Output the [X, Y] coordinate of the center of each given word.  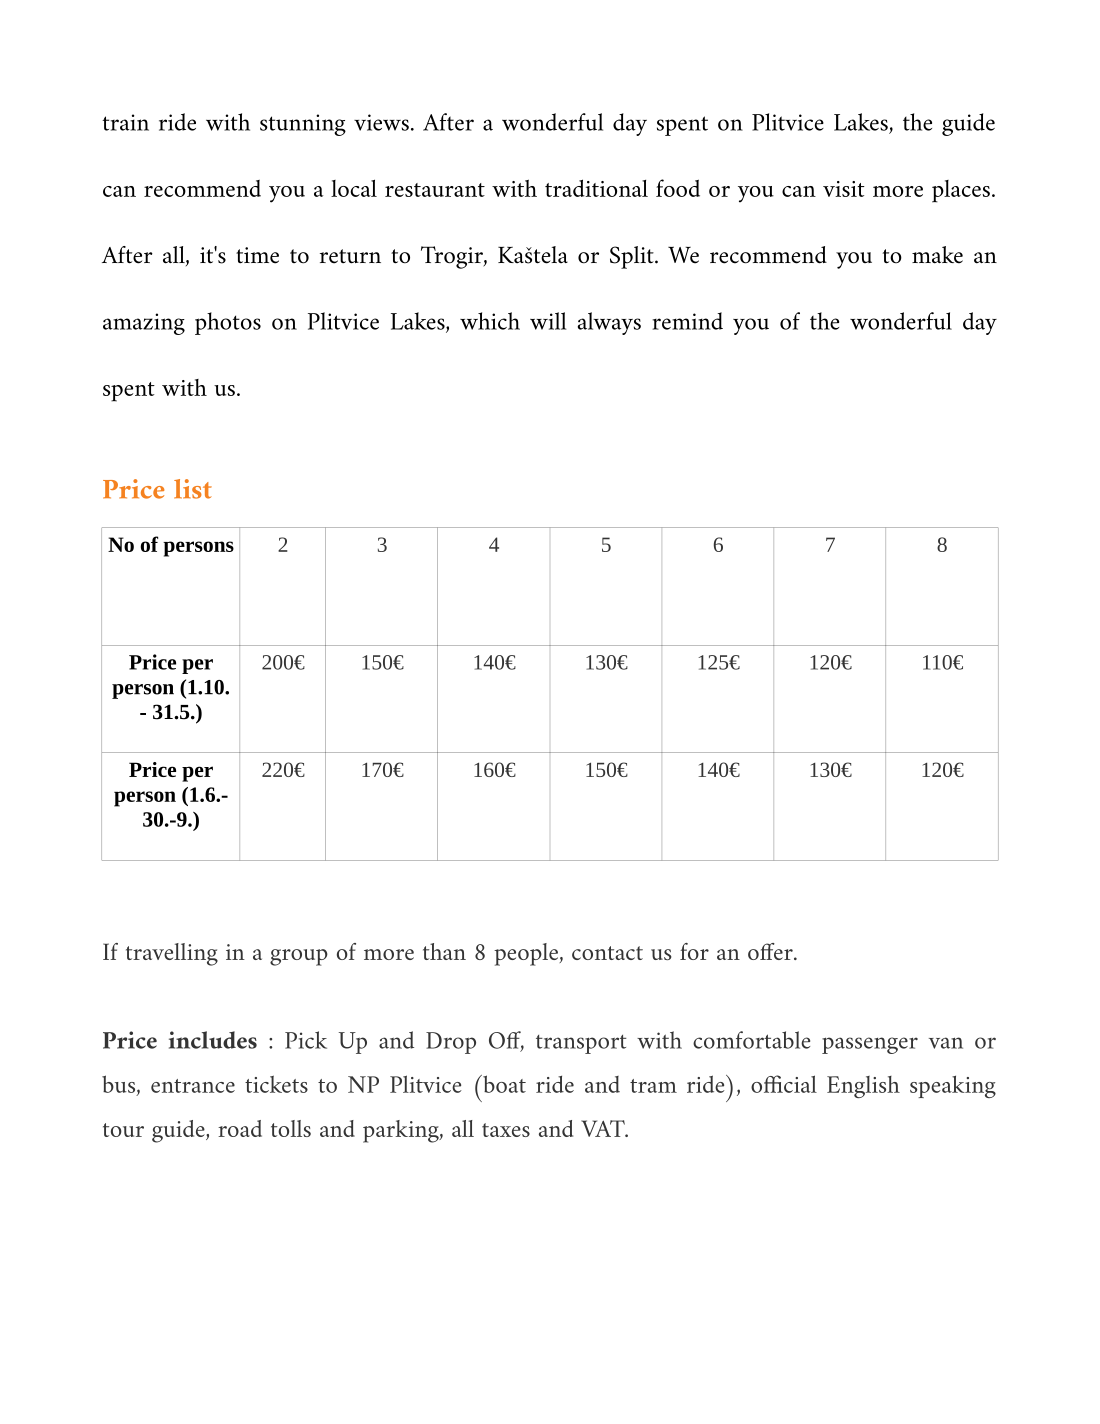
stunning [303, 125]
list [193, 489]
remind [687, 321]
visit [844, 189]
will [548, 321]
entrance [193, 1086]
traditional [596, 188]
